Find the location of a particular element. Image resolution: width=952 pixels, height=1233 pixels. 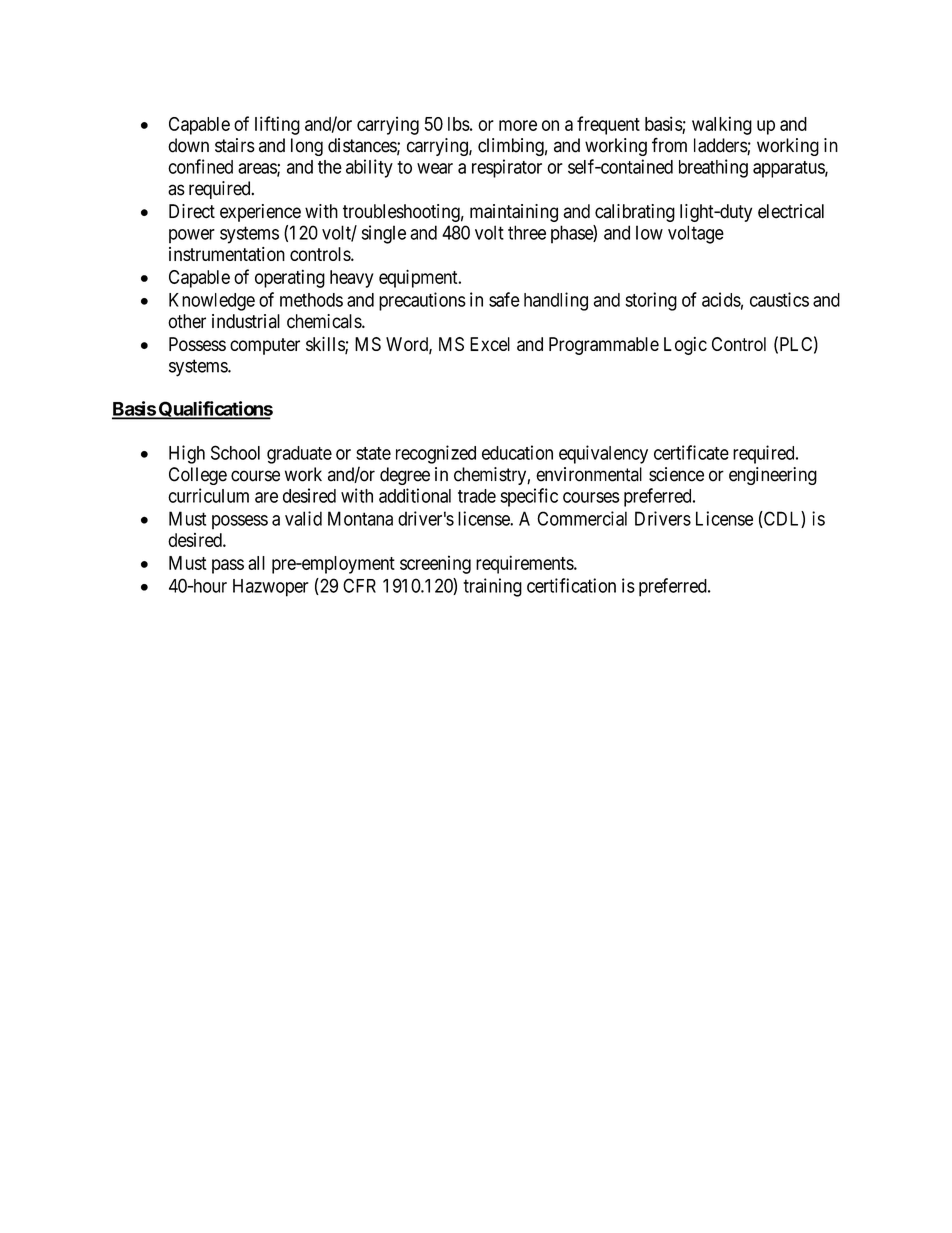

stairs is located at coordinates (235, 145).
